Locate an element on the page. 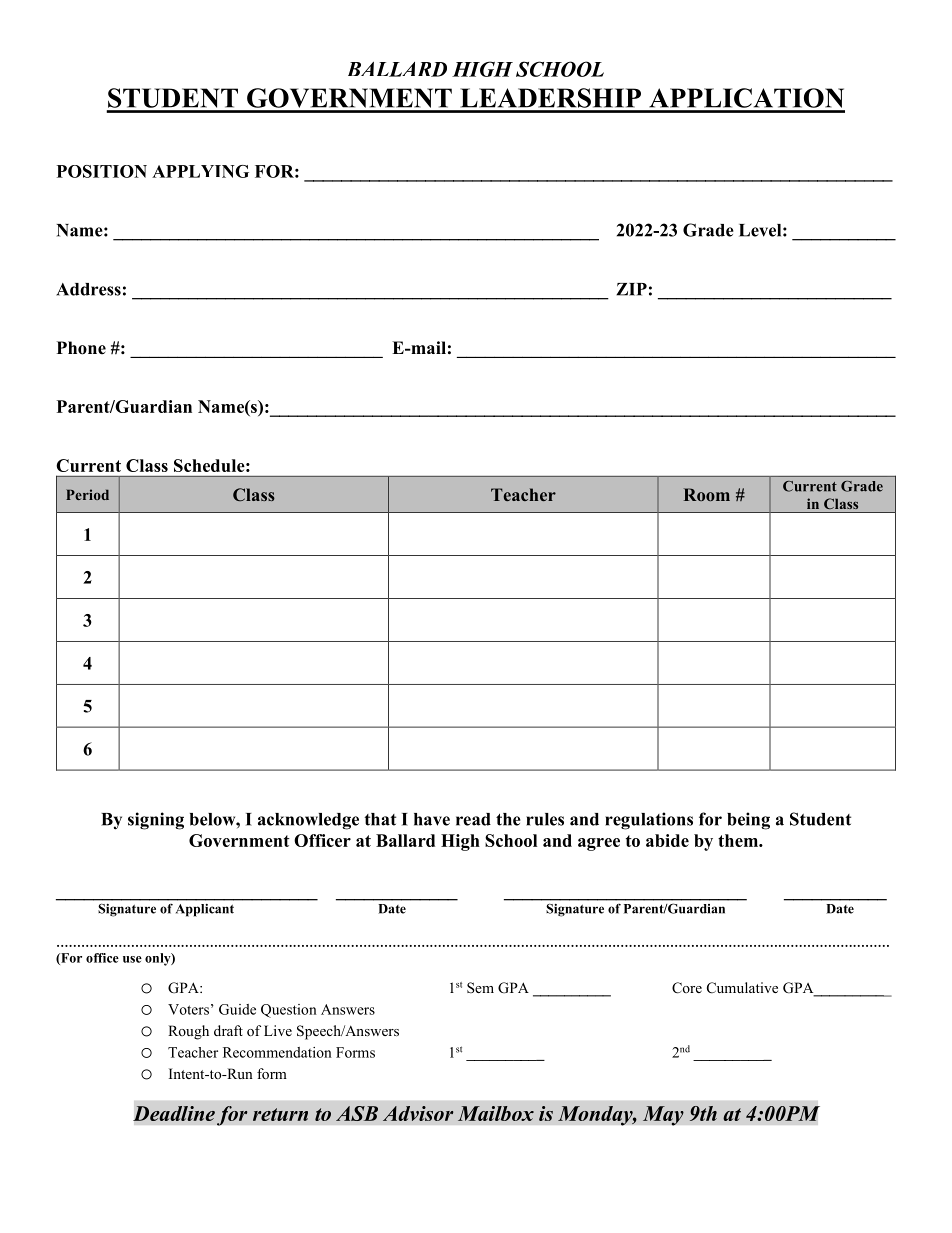 The height and width of the document is (1233, 952). that is located at coordinates (380, 819).
